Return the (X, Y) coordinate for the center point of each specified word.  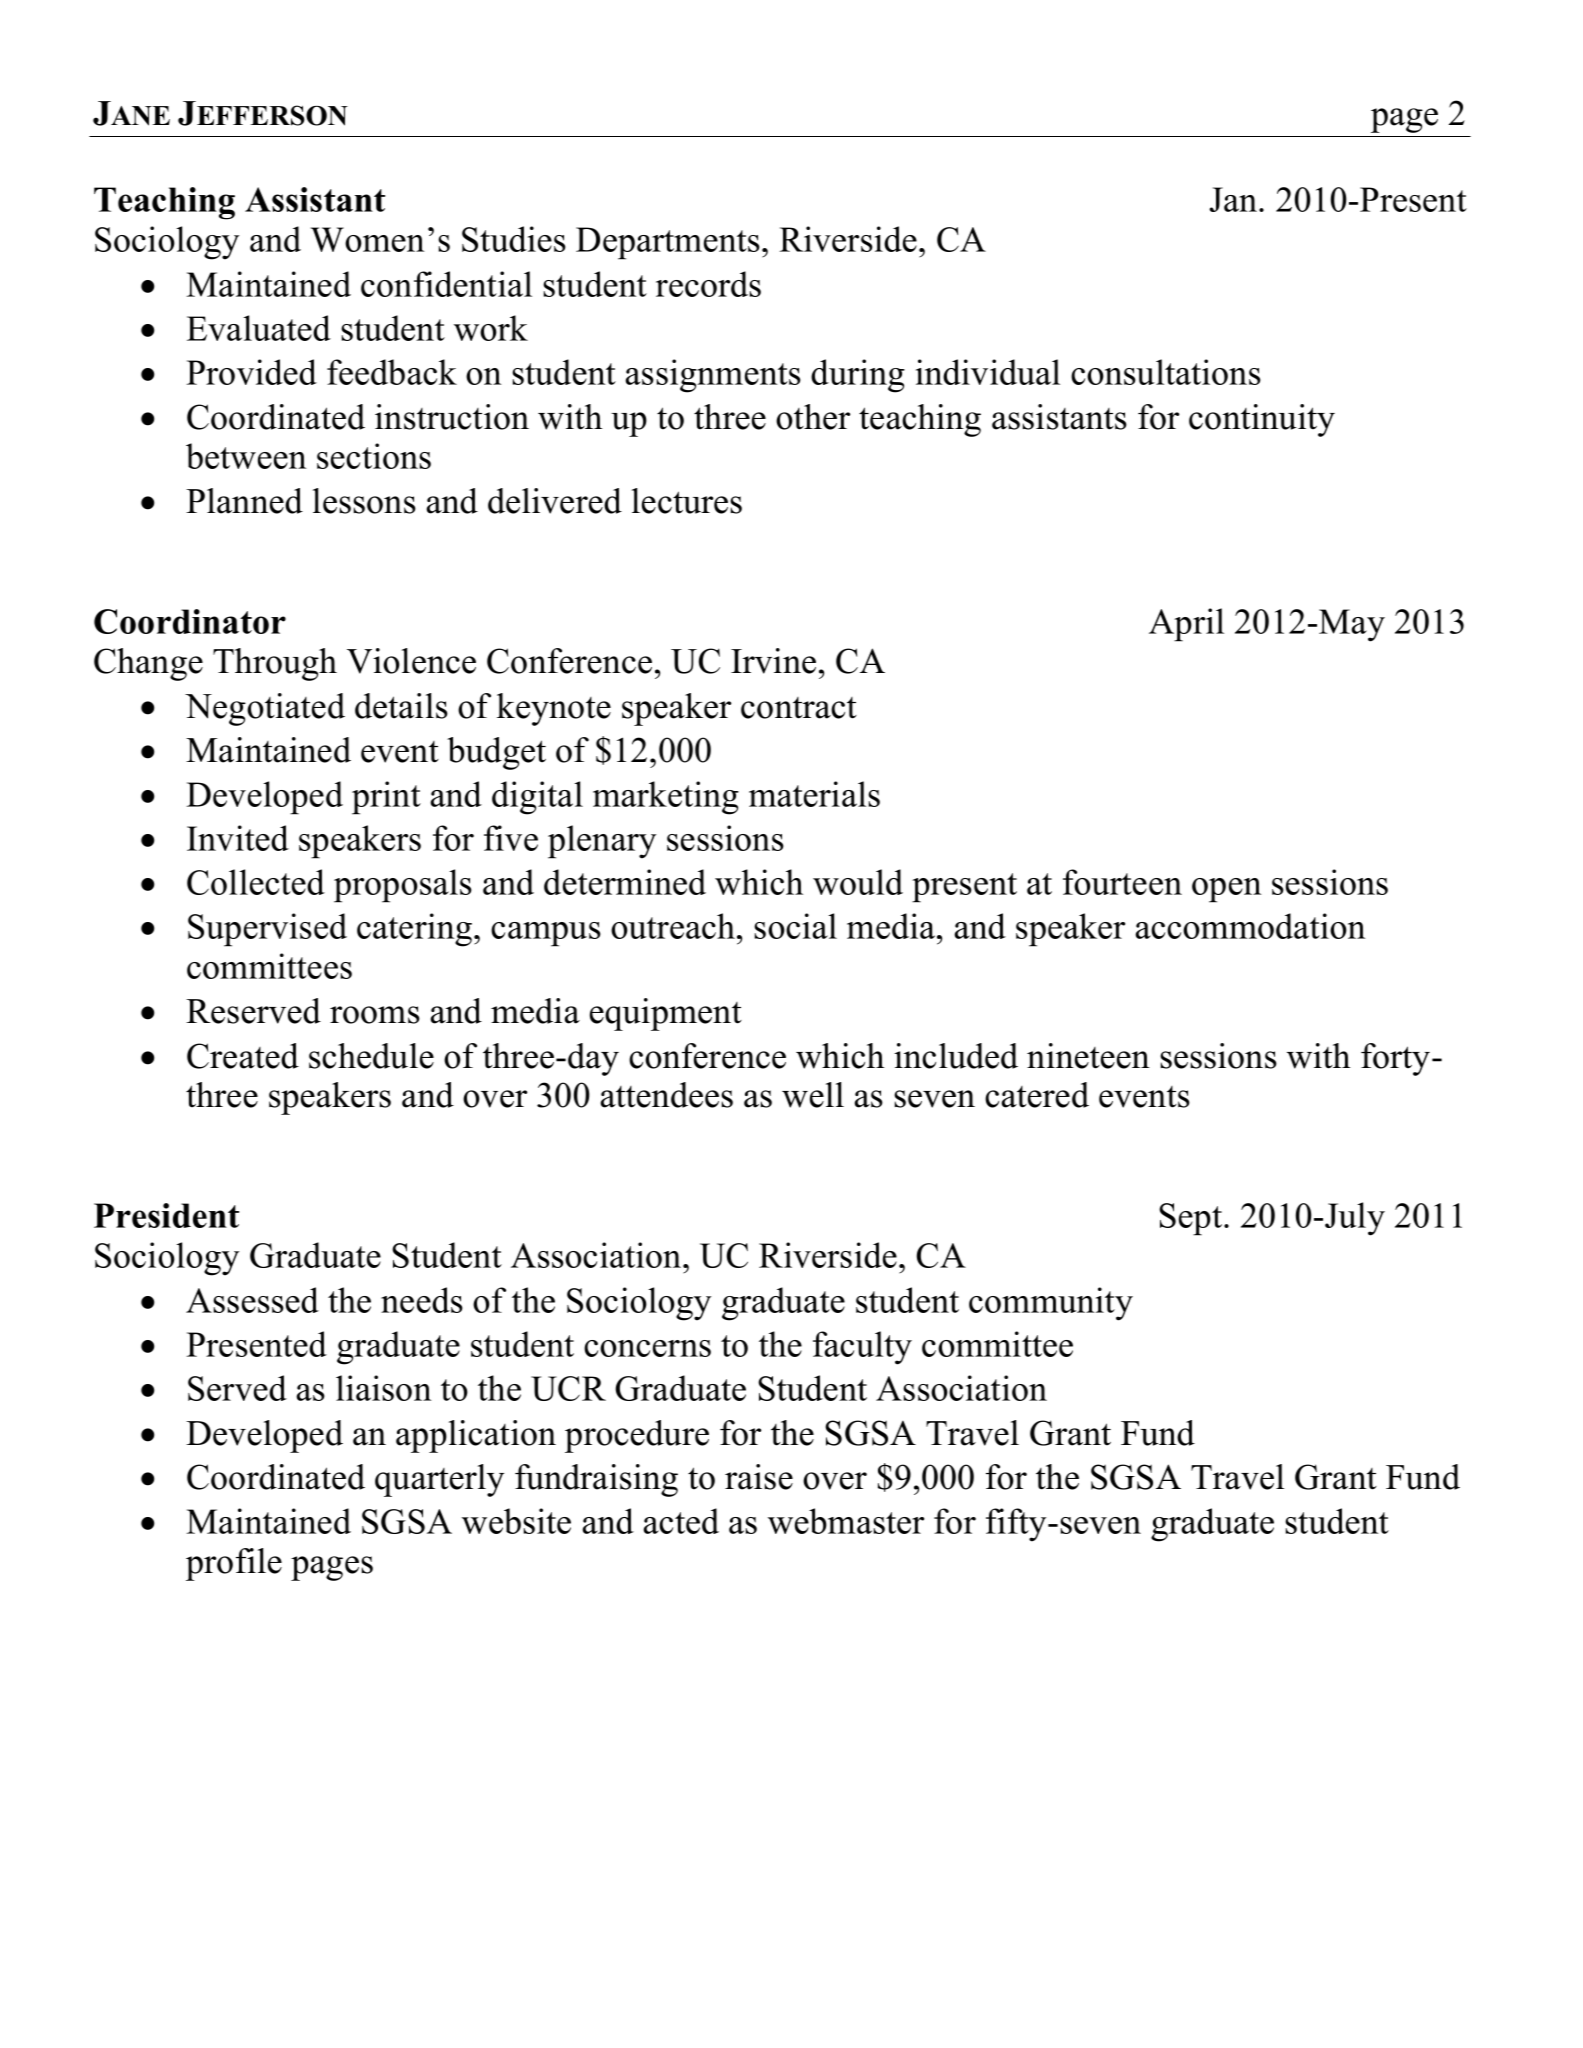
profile (234, 1564)
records (708, 284)
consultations (1166, 372)
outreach (674, 926)
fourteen (1122, 882)
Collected (256, 882)
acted (681, 1521)
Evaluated (259, 328)
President (166, 1215)
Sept (1192, 1219)
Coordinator (190, 621)
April (1186, 625)
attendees (666, 1095)
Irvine (773, 661)
